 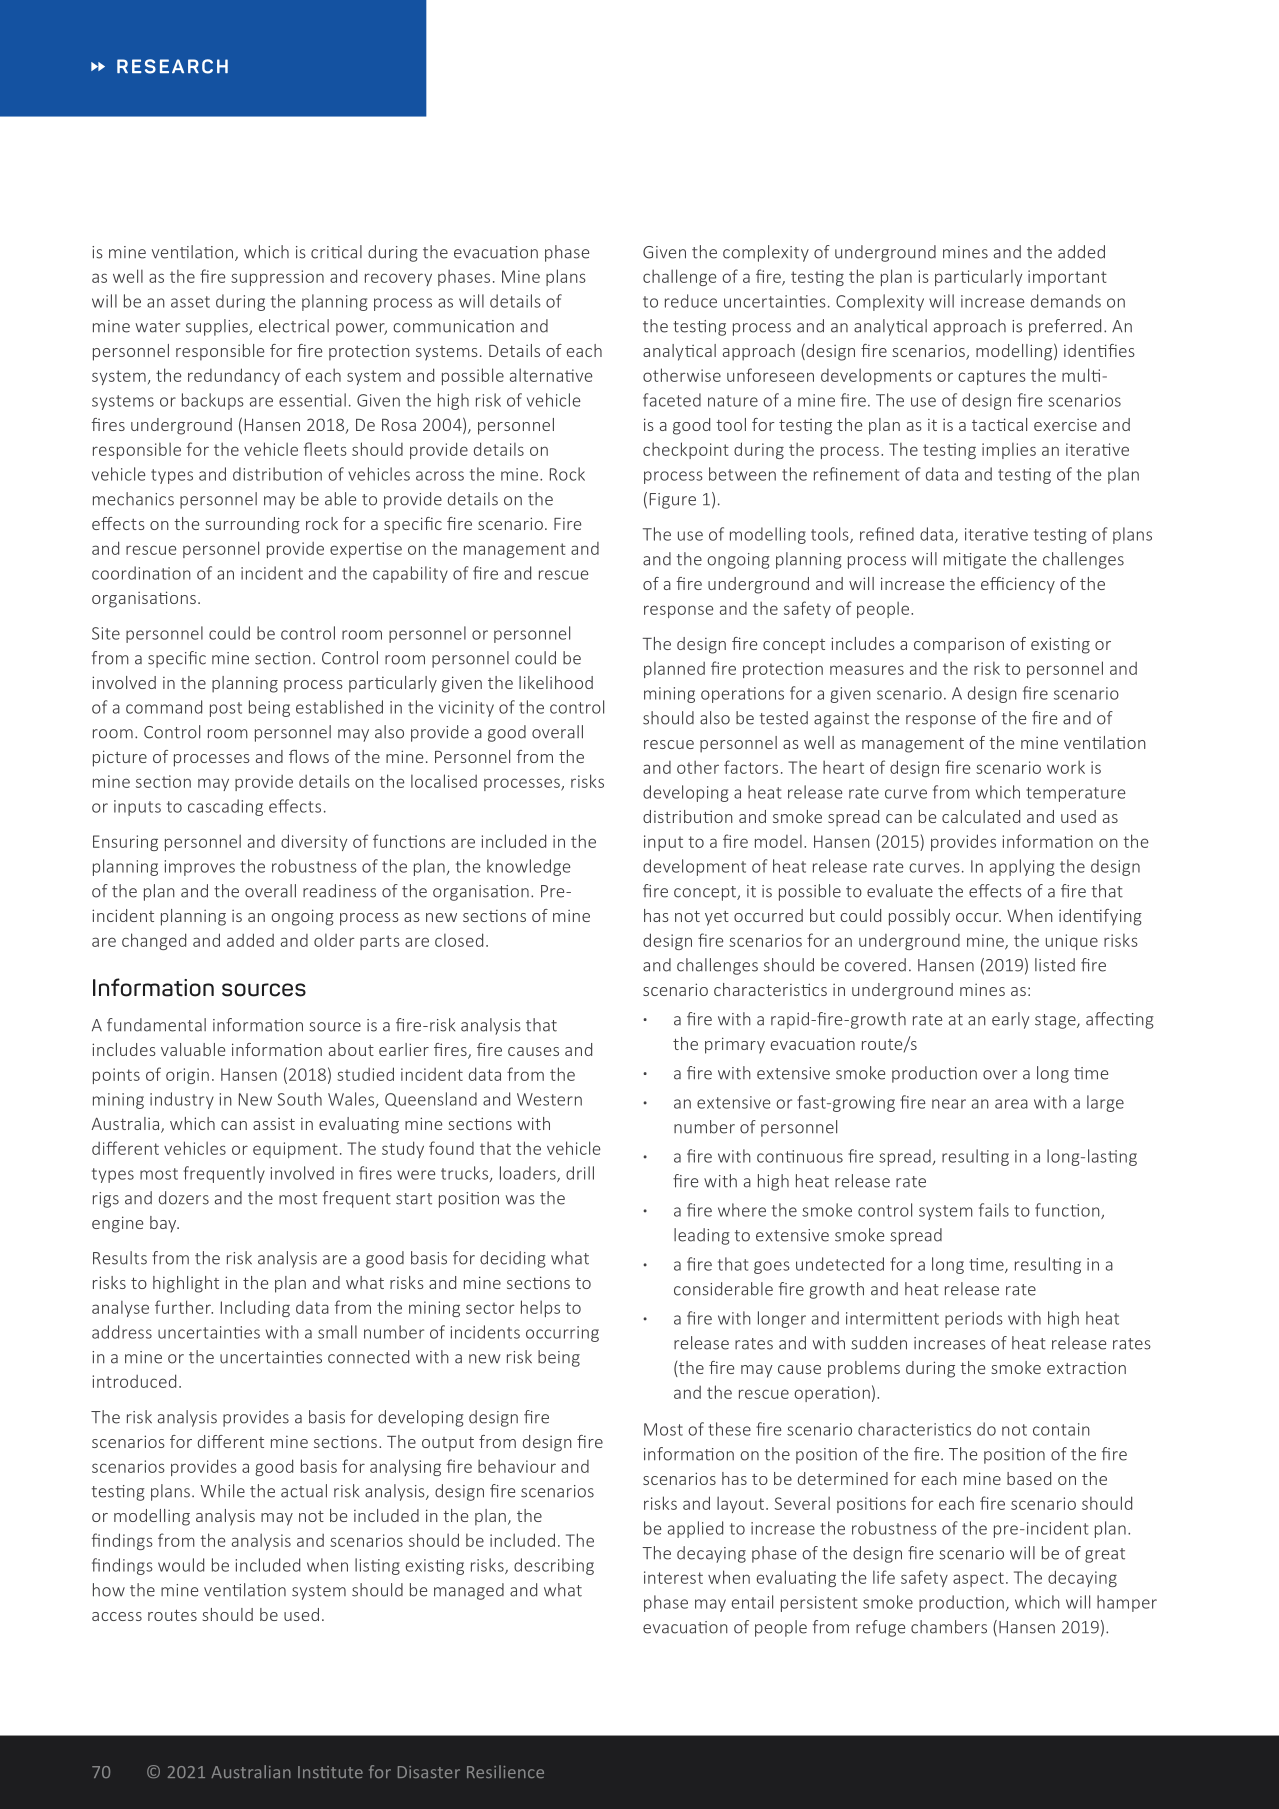 I want to click on work, so click(x=1066, y=767).
